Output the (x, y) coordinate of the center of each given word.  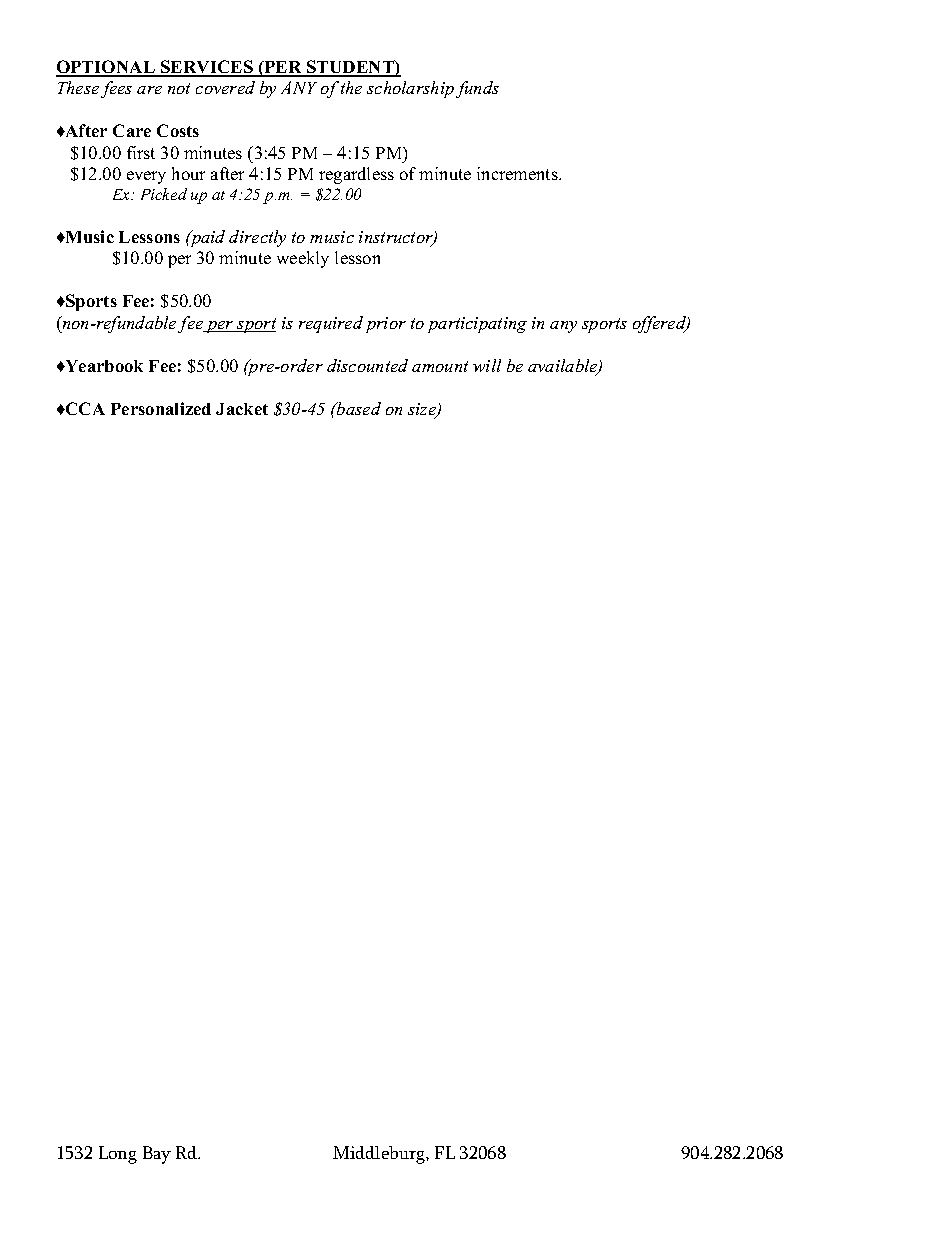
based (358, 408)
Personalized (161, 408)
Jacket (242, 409)
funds (477, 89)
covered (225, 87)
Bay (157, 1155)
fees (116, 89)
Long (118, 1155)
